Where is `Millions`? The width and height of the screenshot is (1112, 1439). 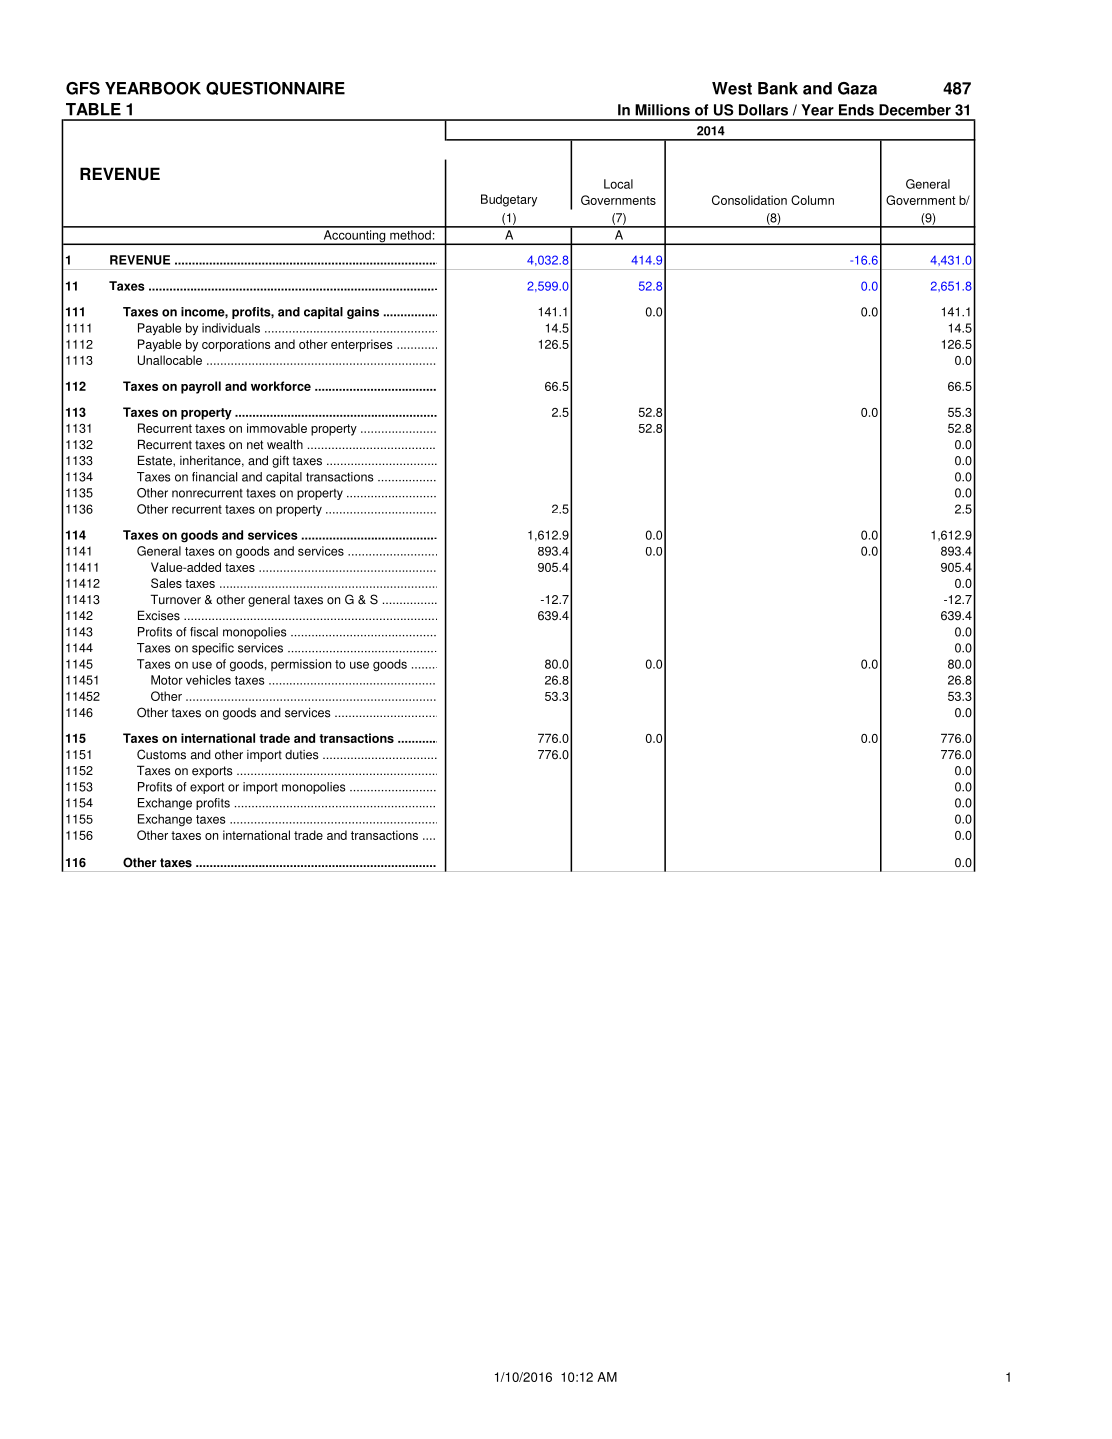 Millions is located at coordinates (662, 110).
